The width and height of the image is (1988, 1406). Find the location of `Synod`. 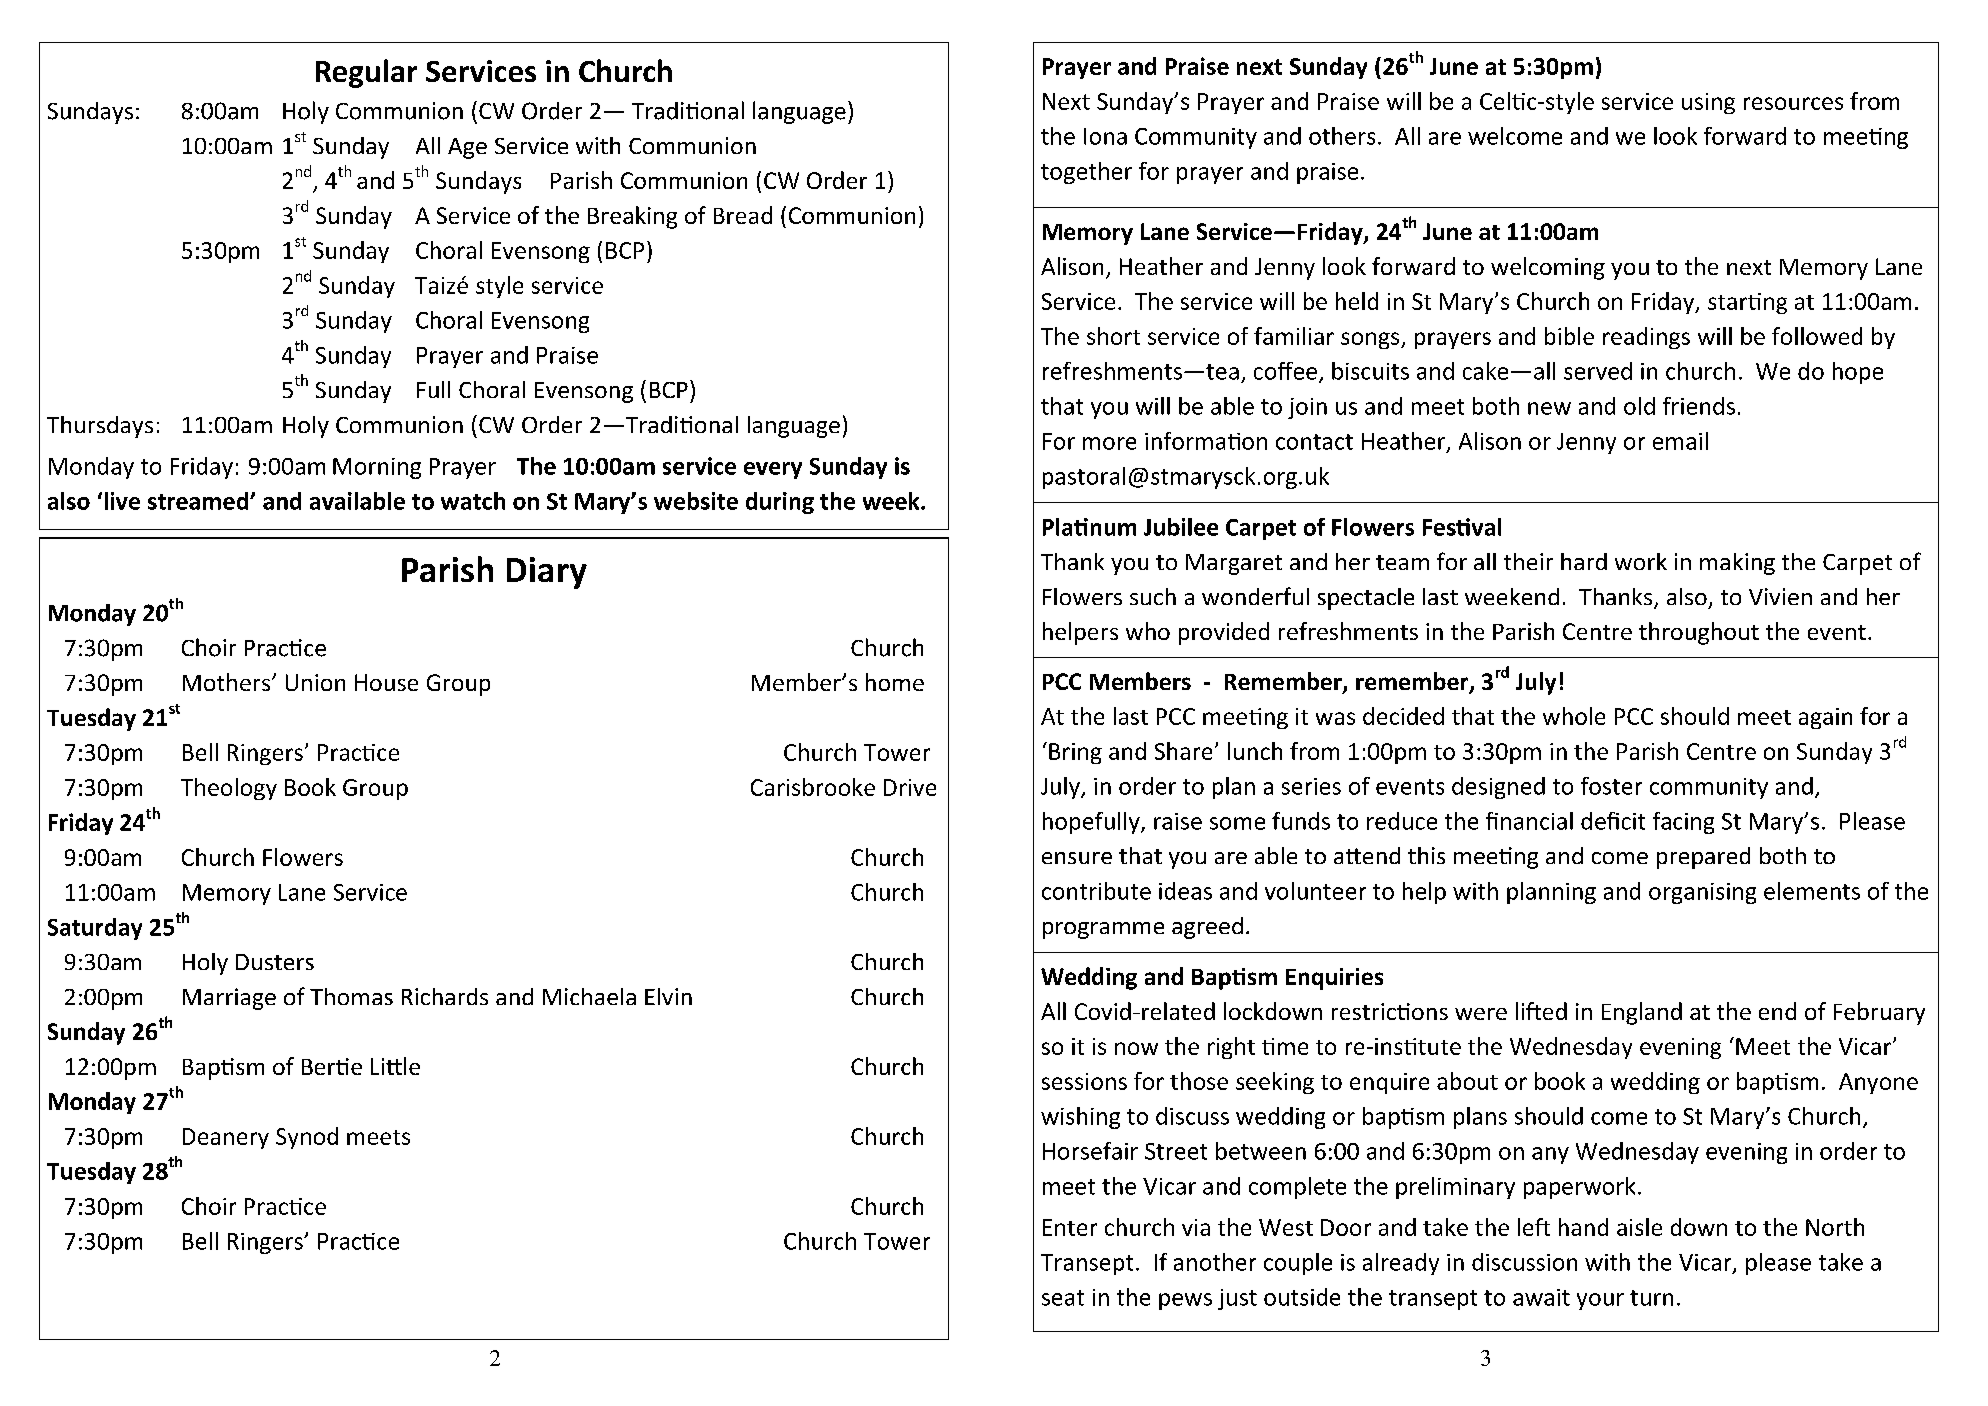

Synod is located at coordinates (307, 1138).
